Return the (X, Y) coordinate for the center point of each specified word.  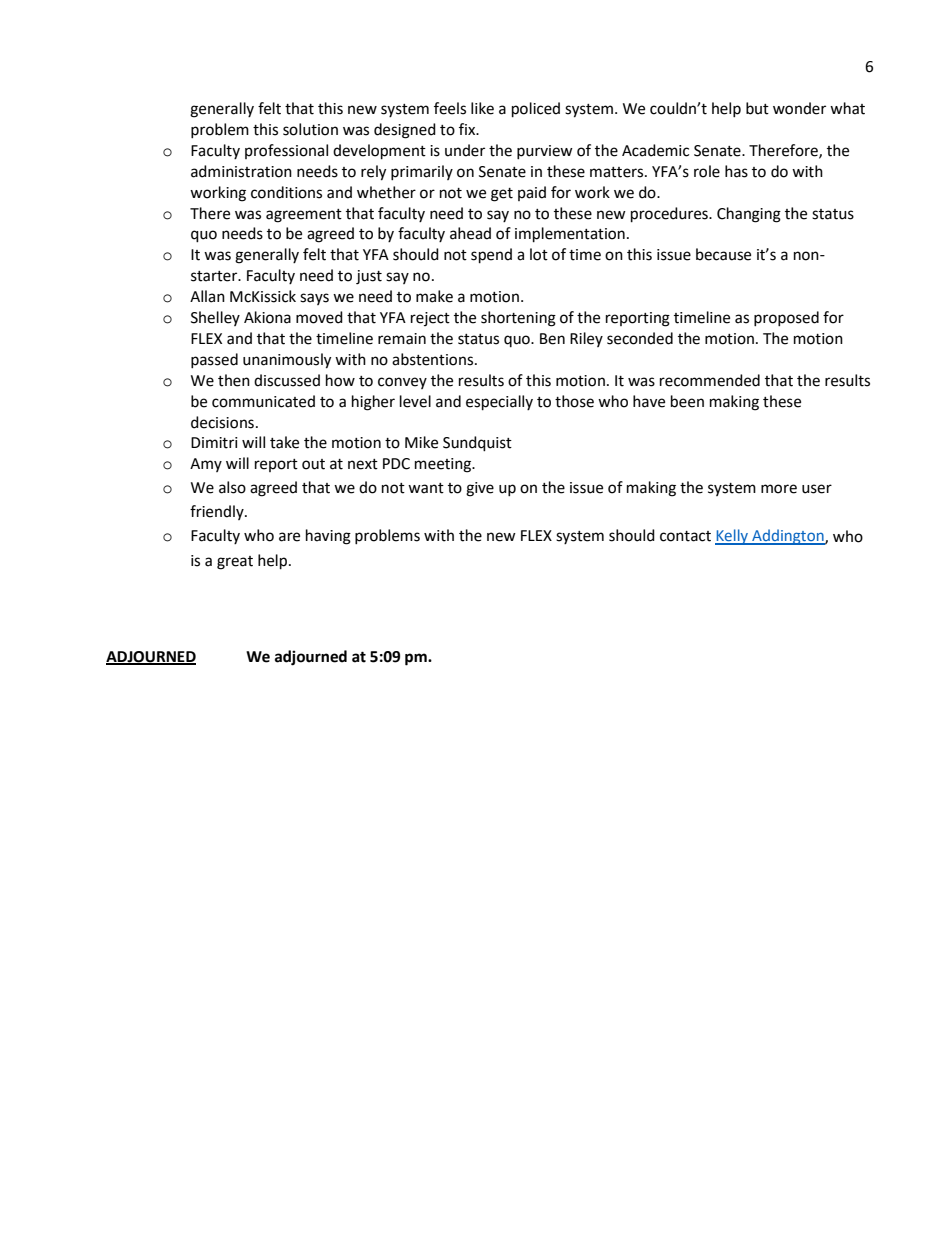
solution (310, 129)
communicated (263, 401)
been (687, 401)
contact (685, 536)
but (757, 108)
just (369, 277)
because (723, 254)
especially (499, 403)
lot (539, 254)
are (289, 537)
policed (536, 110)
